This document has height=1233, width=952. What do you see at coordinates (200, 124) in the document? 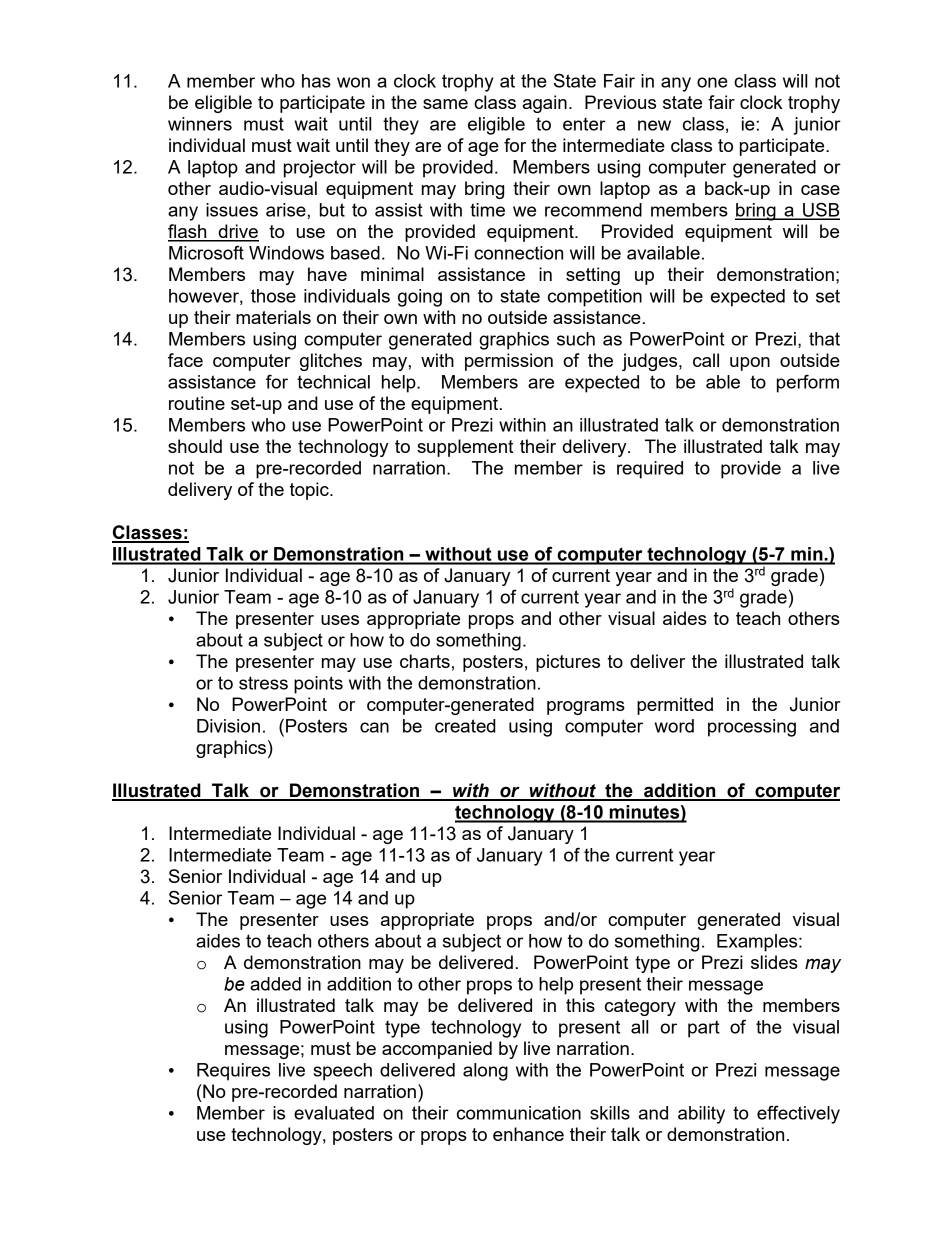
I see `winners` at bounding box center [200, 124].
